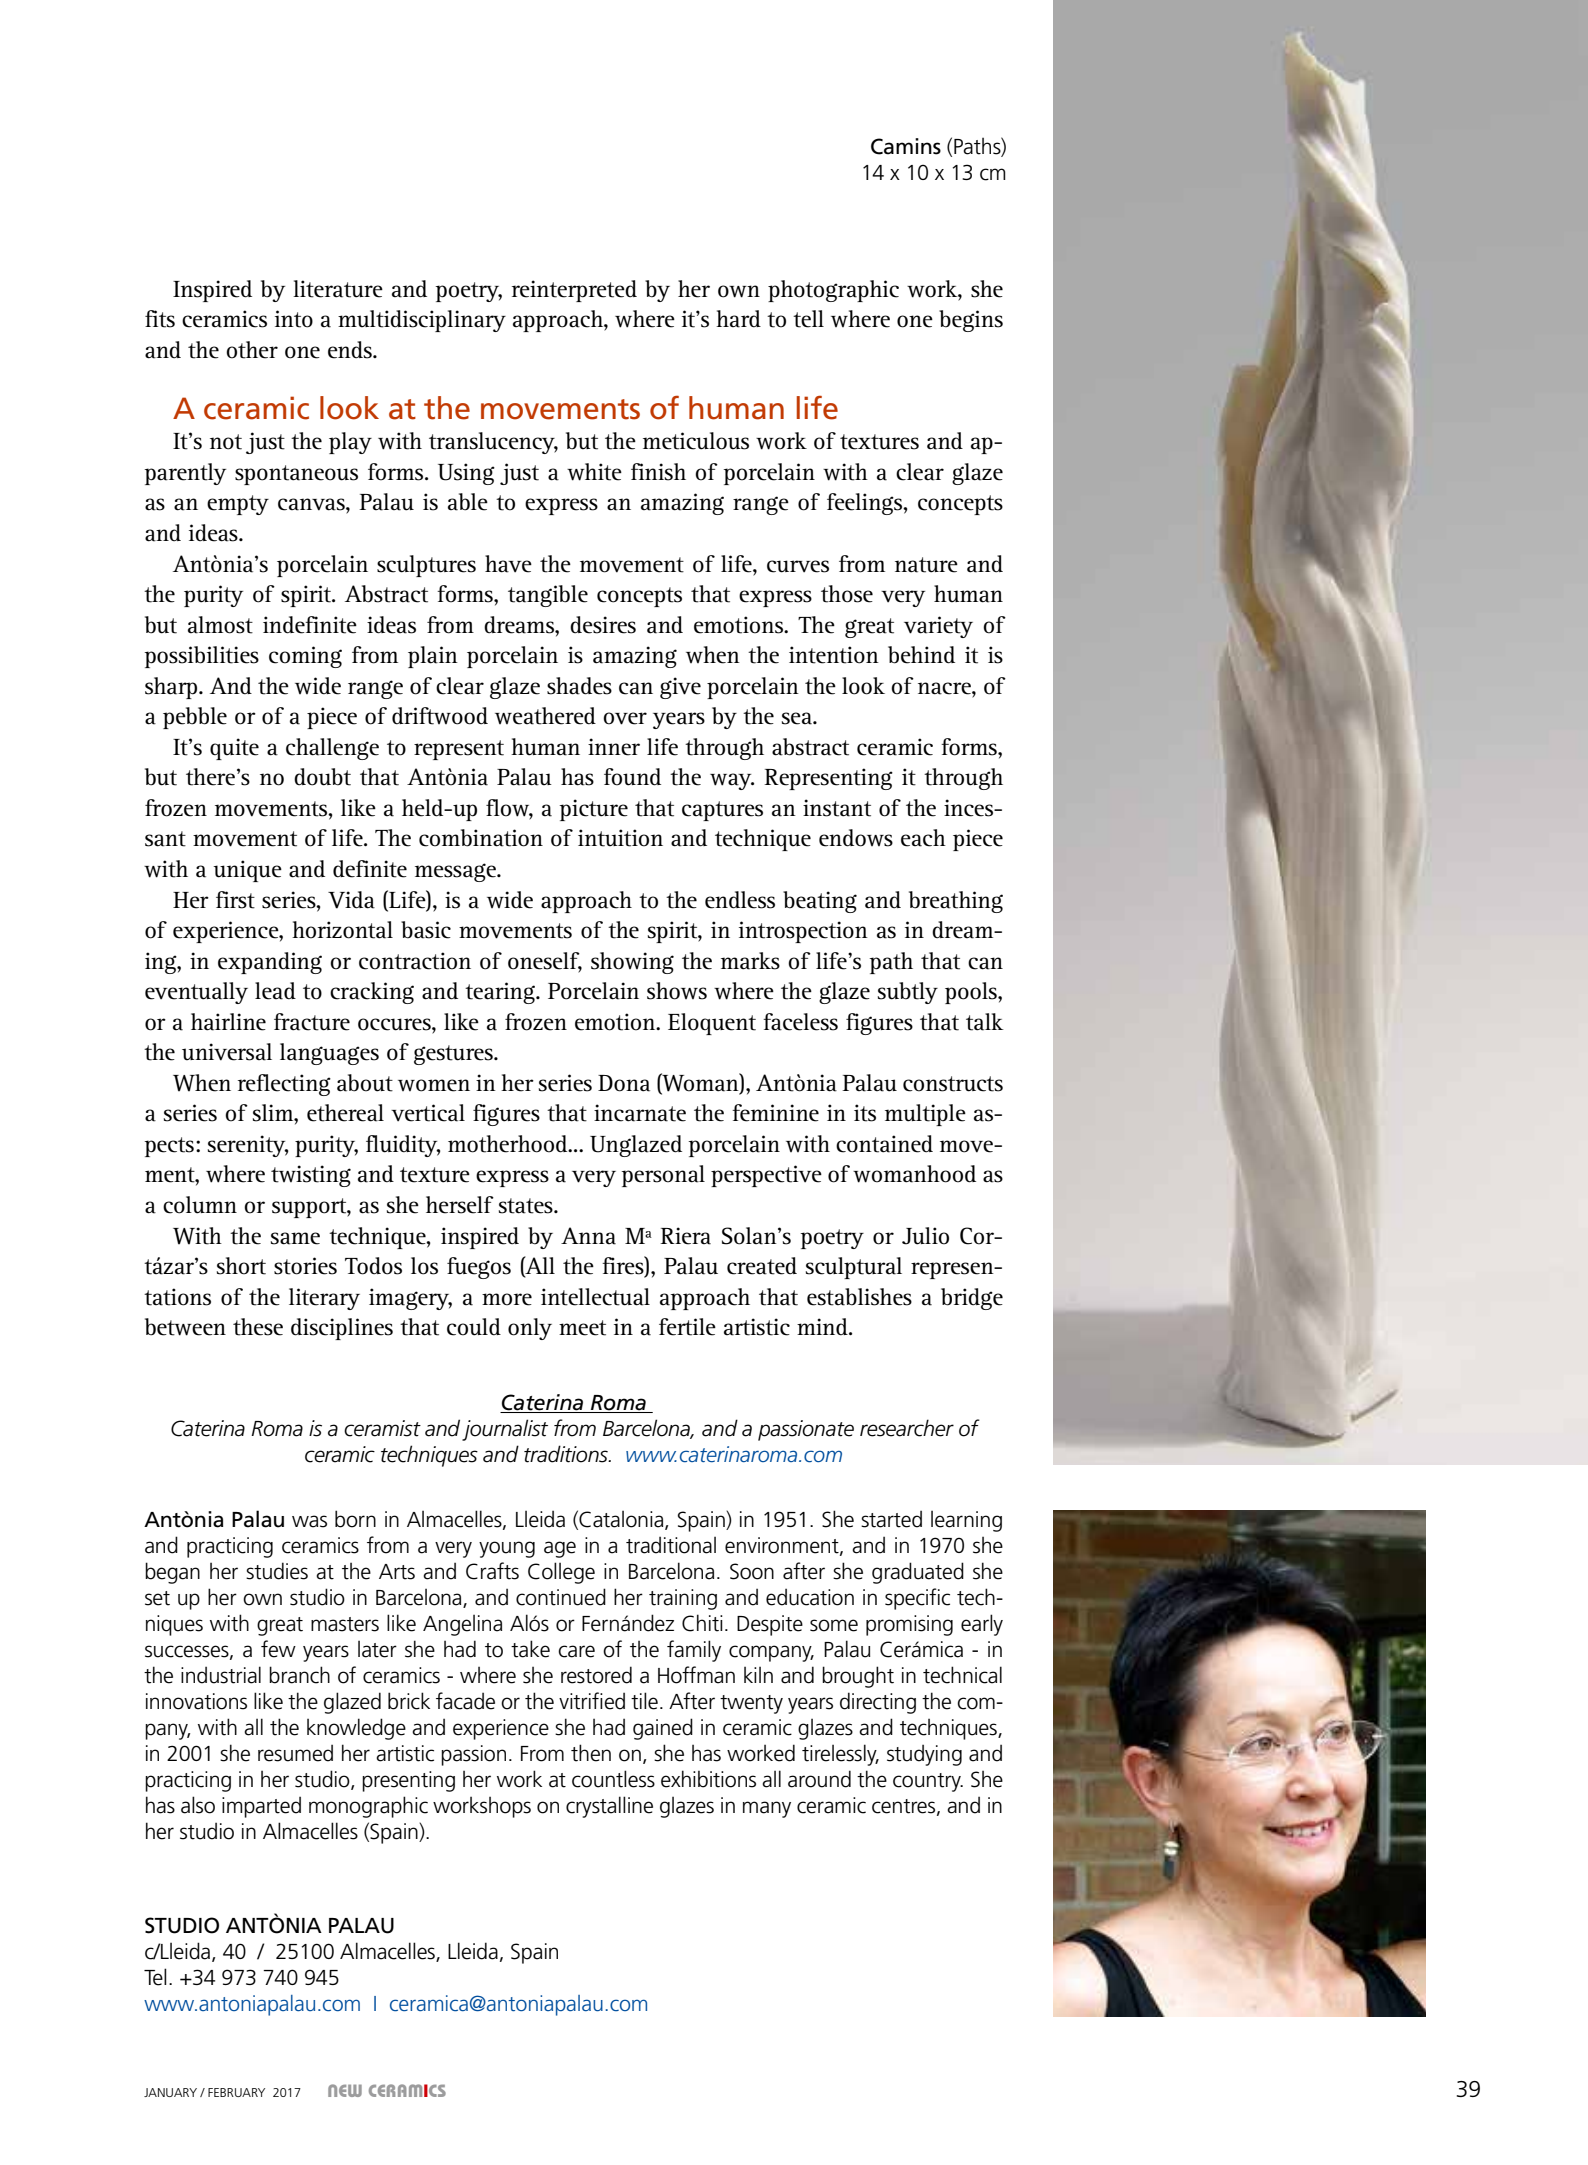  What do you see at coordinates (294, 319) in the document?
I see `into` at bounding box center [294, 319].
